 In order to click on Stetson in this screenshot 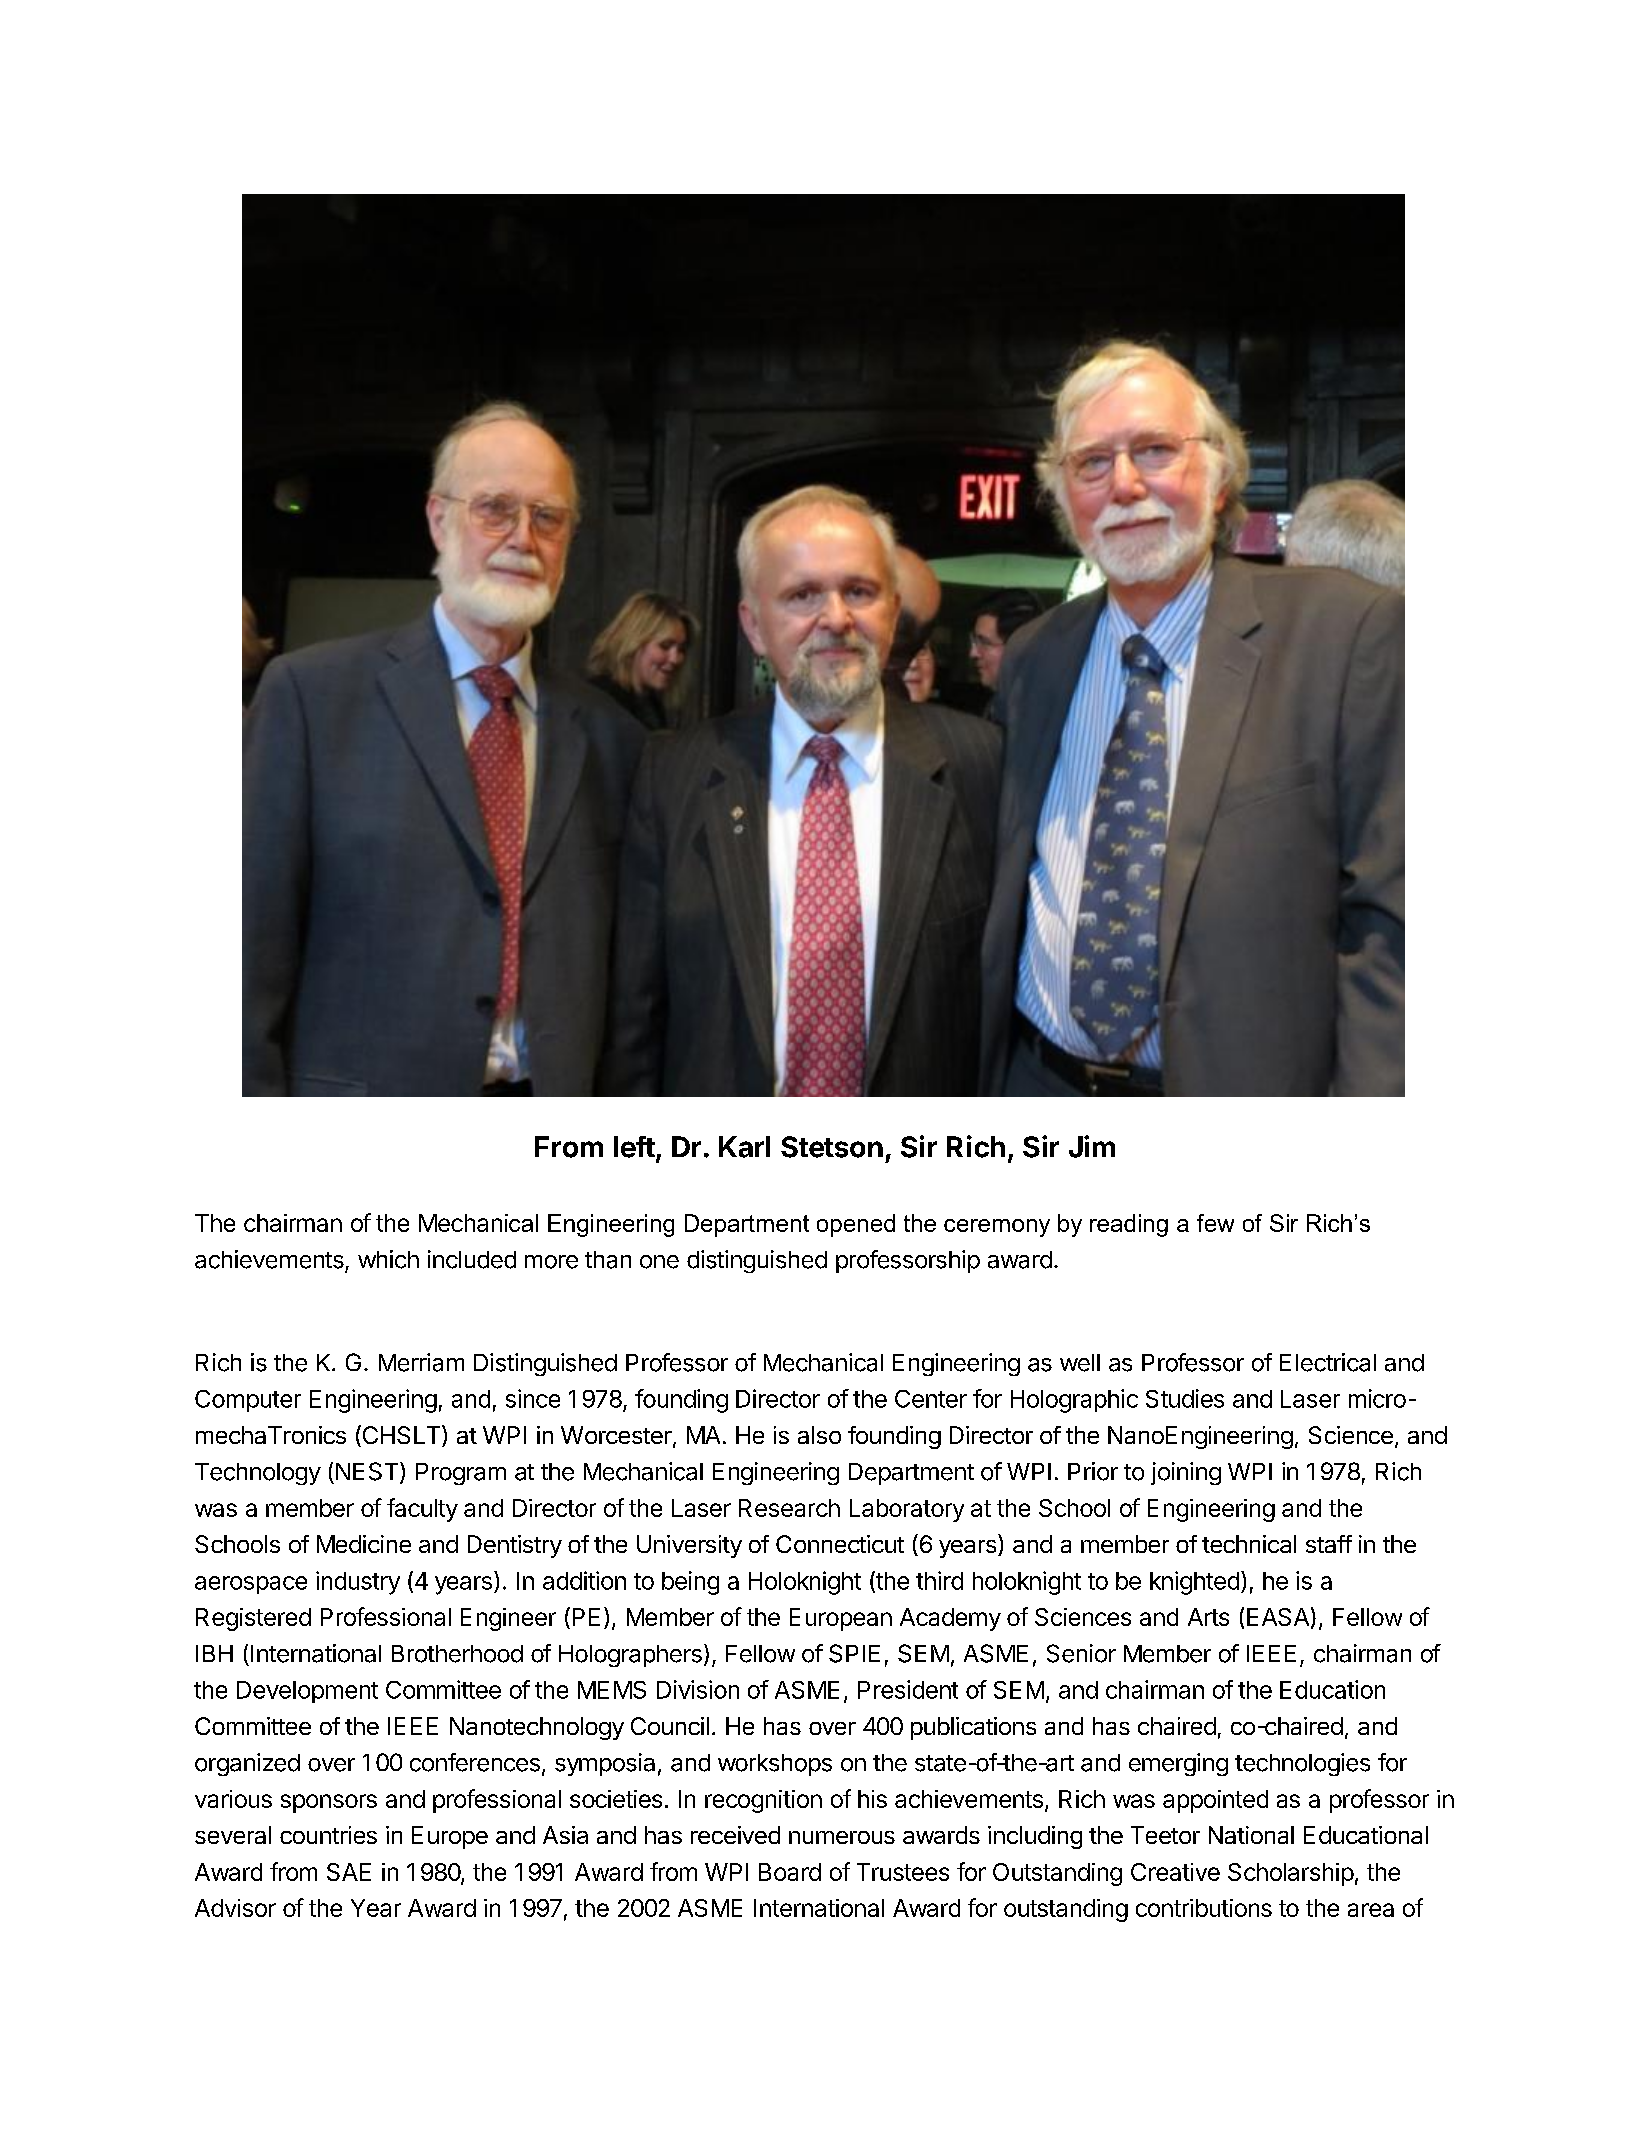, I will do `click(832, 1147)`.
